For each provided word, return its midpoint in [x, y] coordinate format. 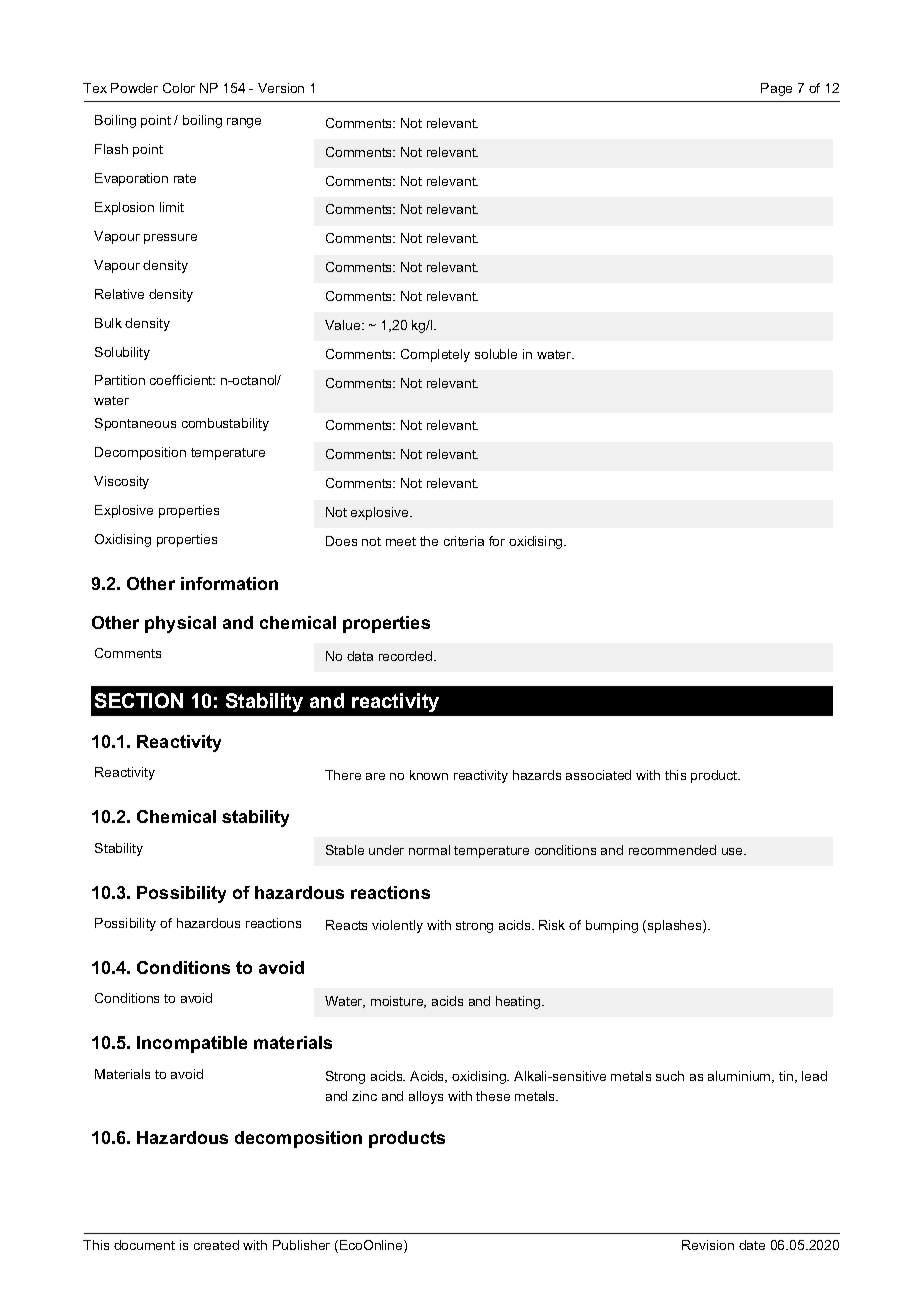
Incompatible [192, 1044]
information [229, 583]
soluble [496, 354]
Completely [435, 355]
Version [281, 88]
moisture [398, 1002]
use [734, 851]
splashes [674, 926]
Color [179, 88]
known [429, 775]
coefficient [182, 380]
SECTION [139, 700]
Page [776, 89]
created [216, 1245]
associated [598, 775]
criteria [464, 541]
